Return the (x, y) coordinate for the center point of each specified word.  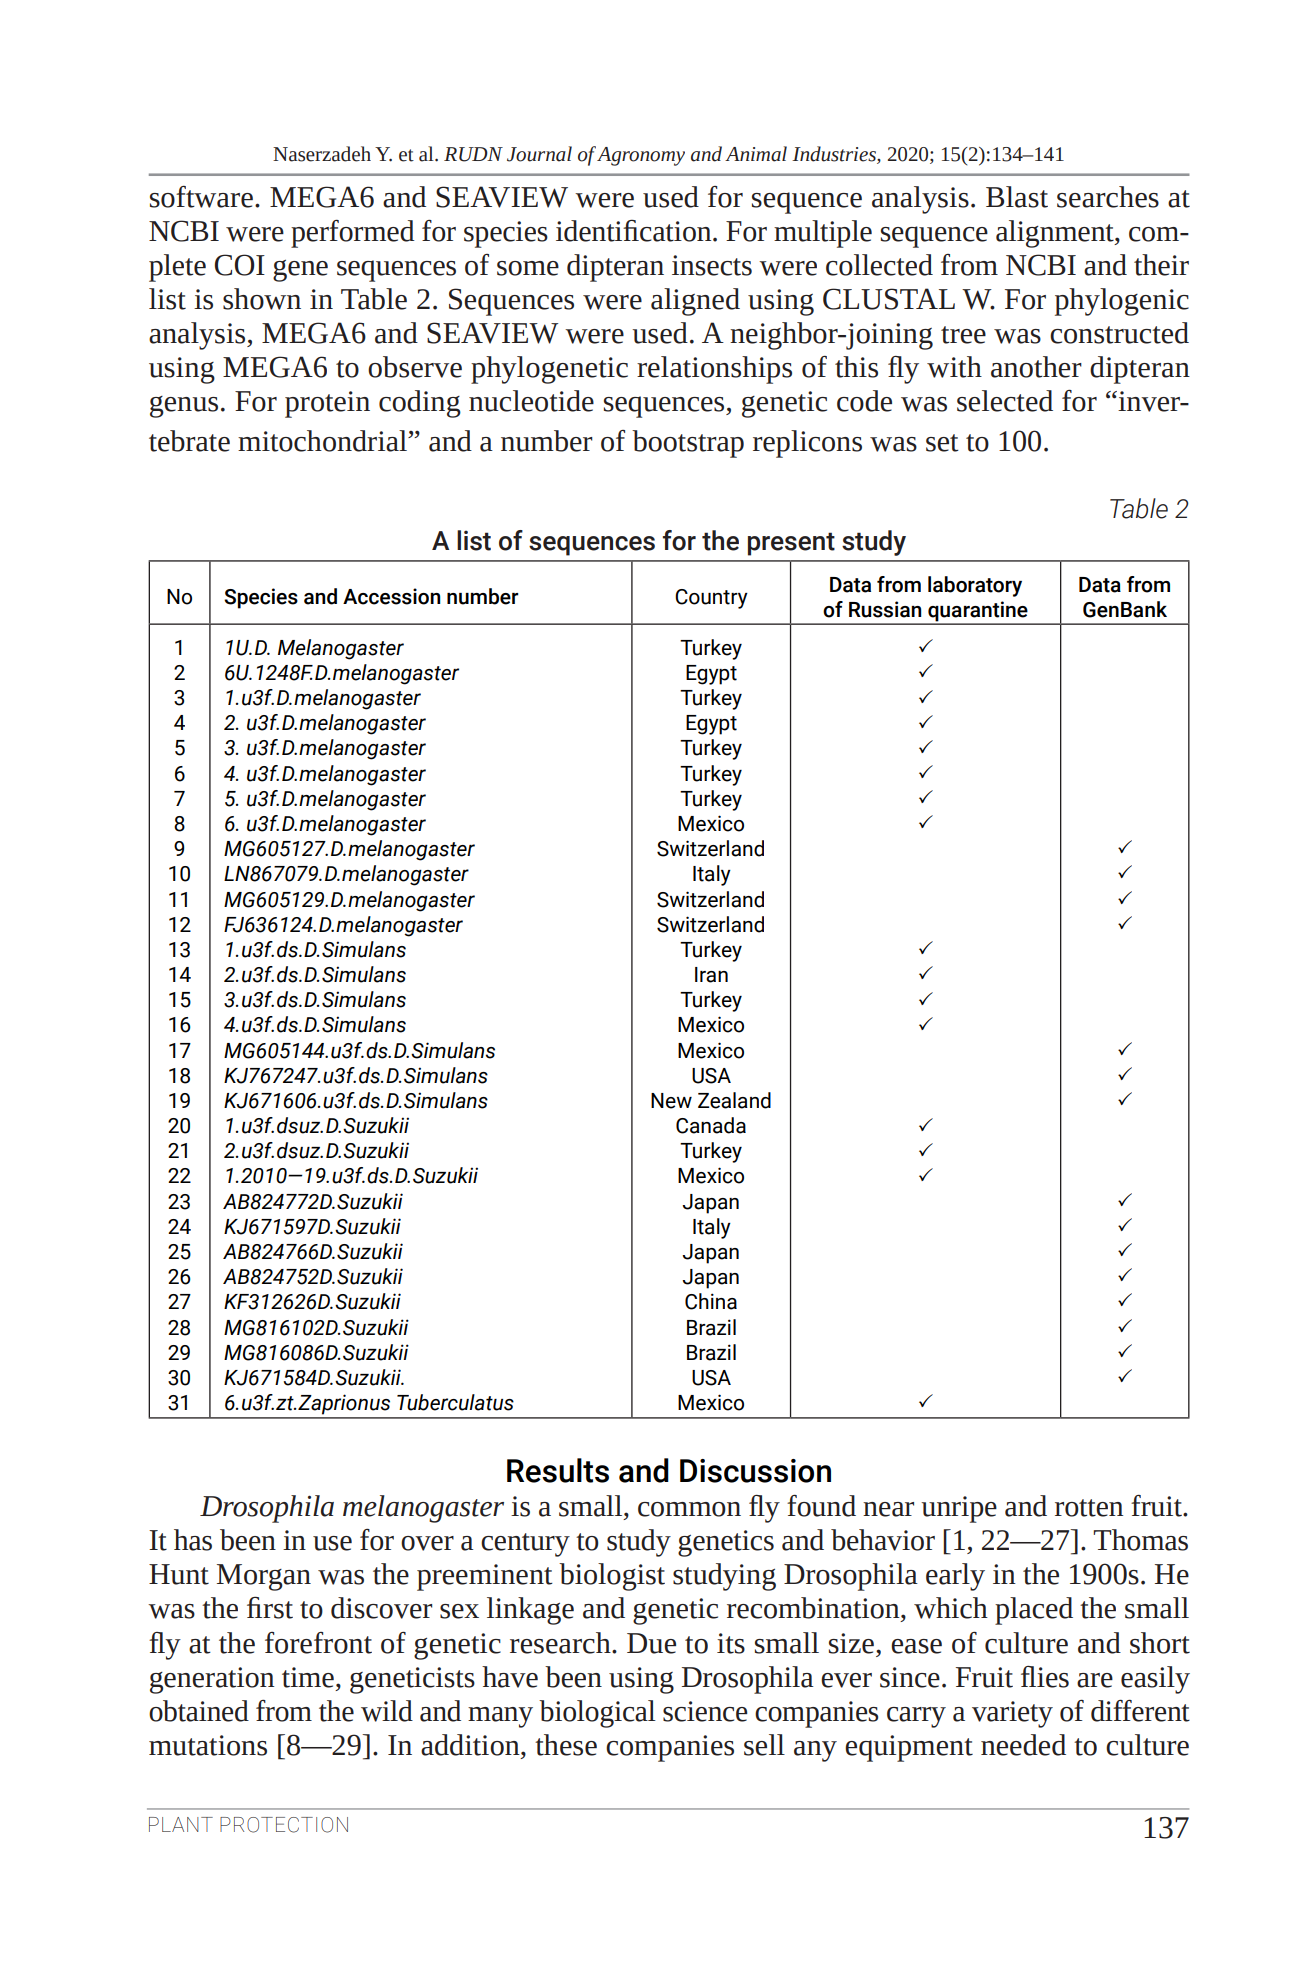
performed (353, 234)
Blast (1017, 197)
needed (1023, 1745)
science (705, 1711)
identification (635, 231)
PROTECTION (284, 1825)
